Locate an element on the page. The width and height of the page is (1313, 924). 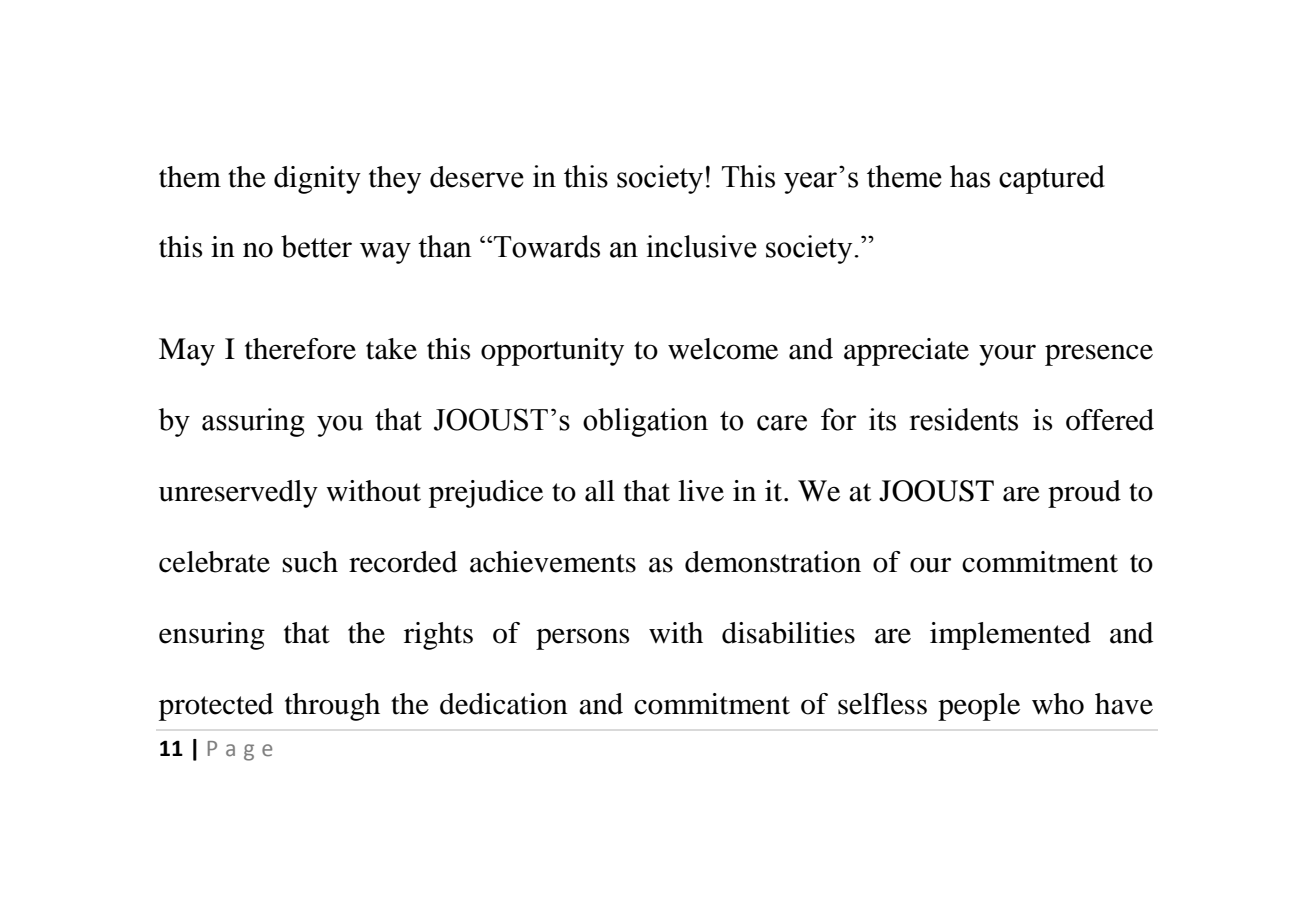
deserve is located at coordinates (477, 177).
